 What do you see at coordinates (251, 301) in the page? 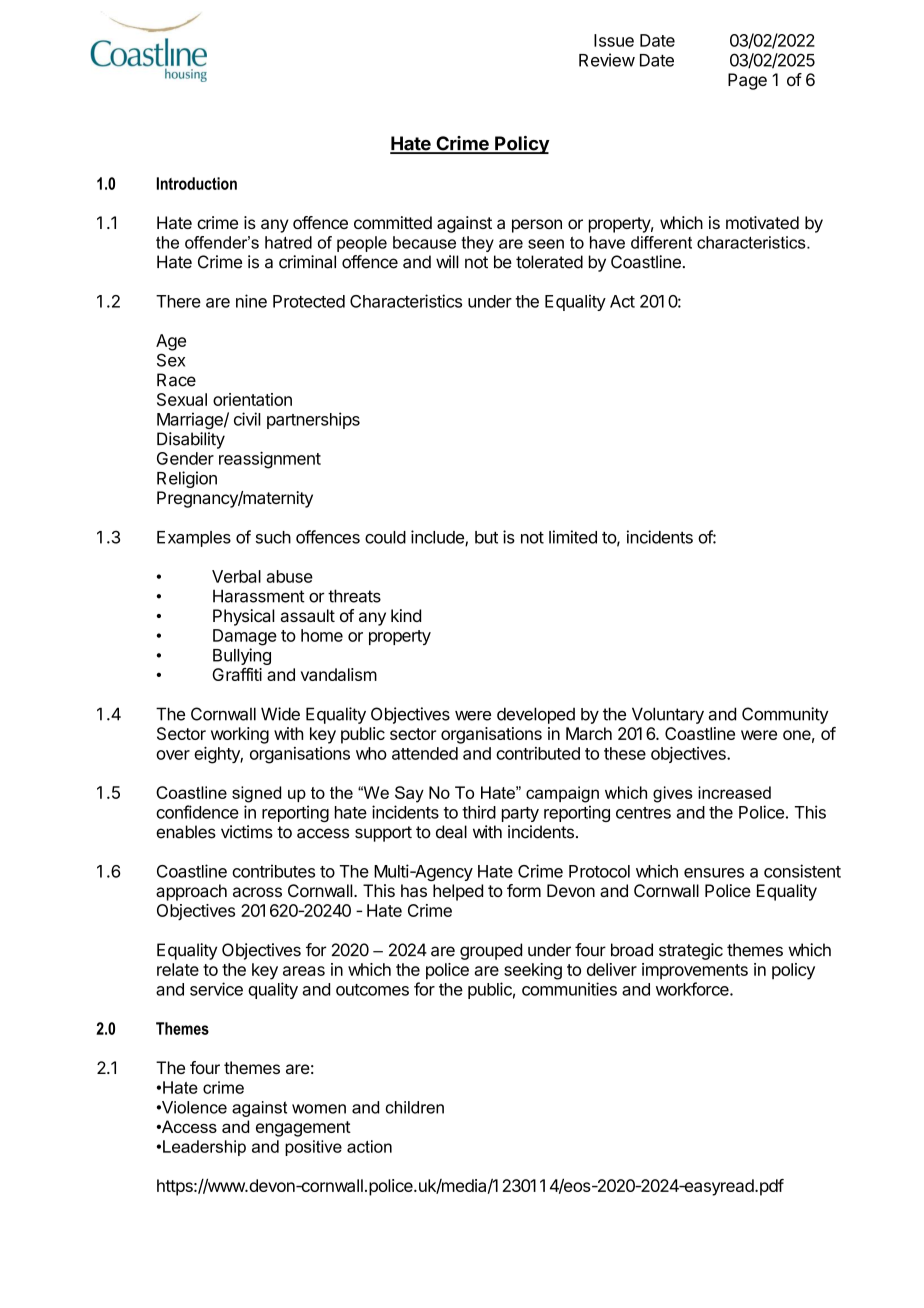
I see `nine` at bounding box center [251, 301].
